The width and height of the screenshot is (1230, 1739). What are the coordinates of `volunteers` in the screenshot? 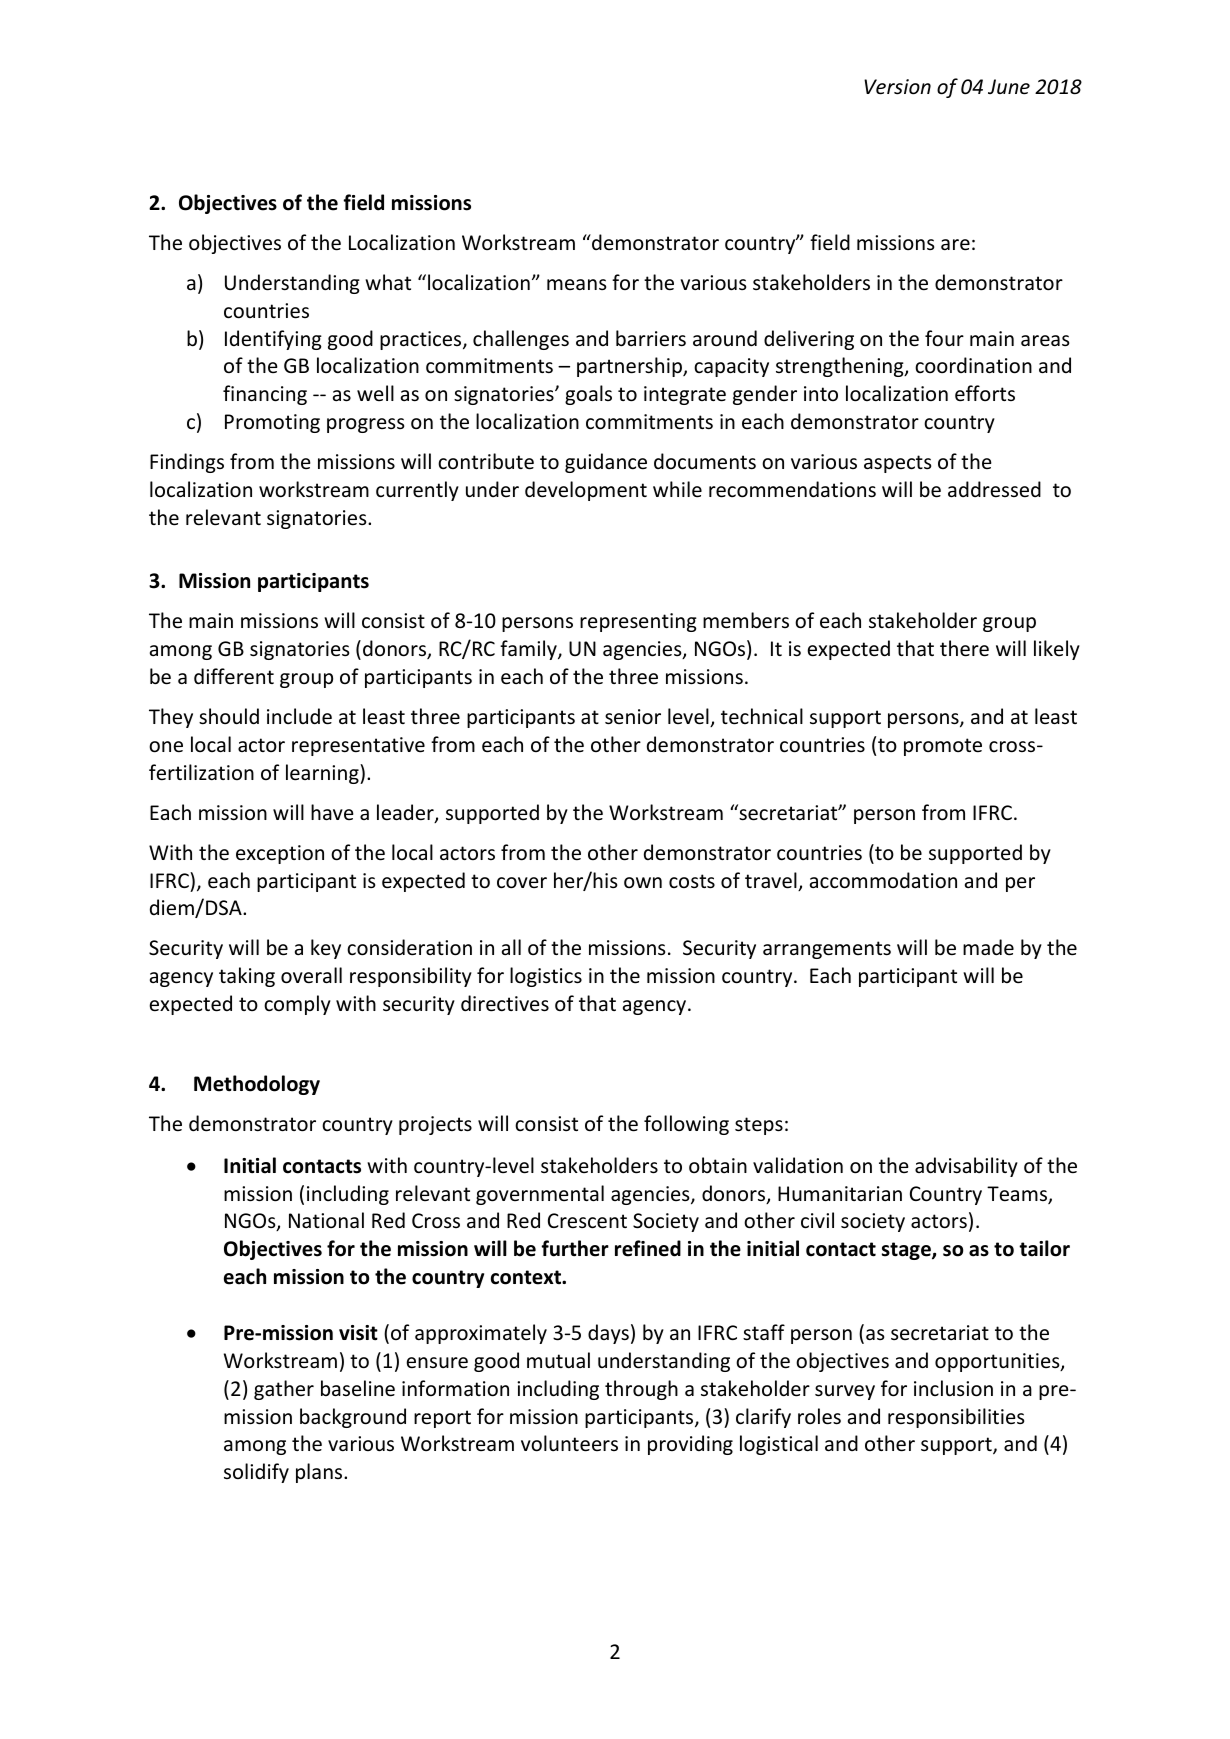 It's located at (569, 1443).
